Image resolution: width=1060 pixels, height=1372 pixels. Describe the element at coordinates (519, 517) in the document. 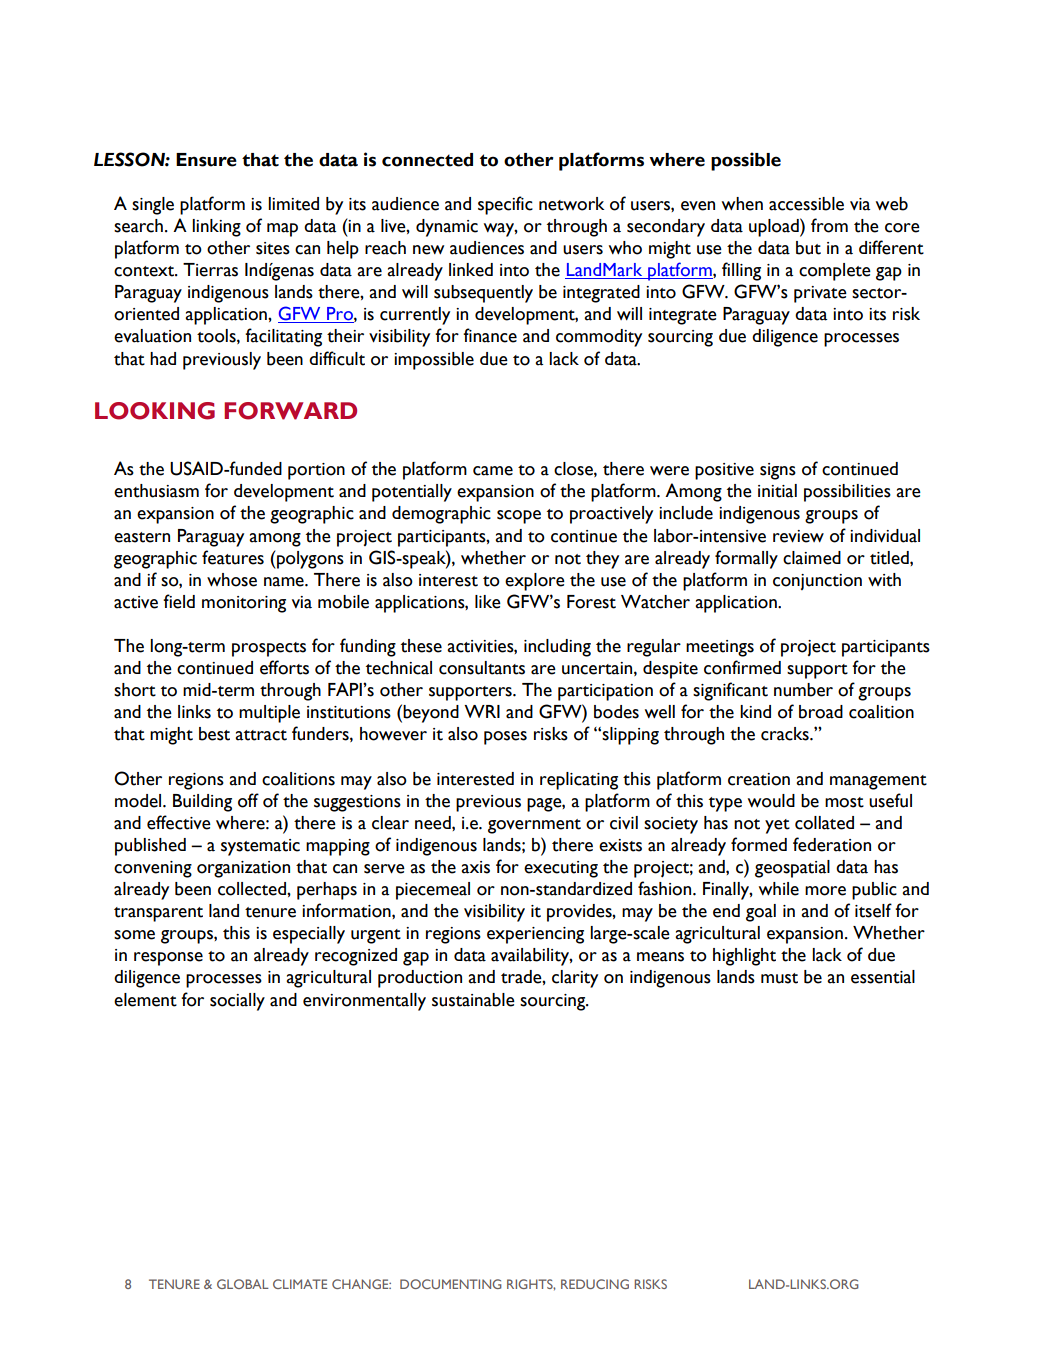

I see `scope` at that location.
